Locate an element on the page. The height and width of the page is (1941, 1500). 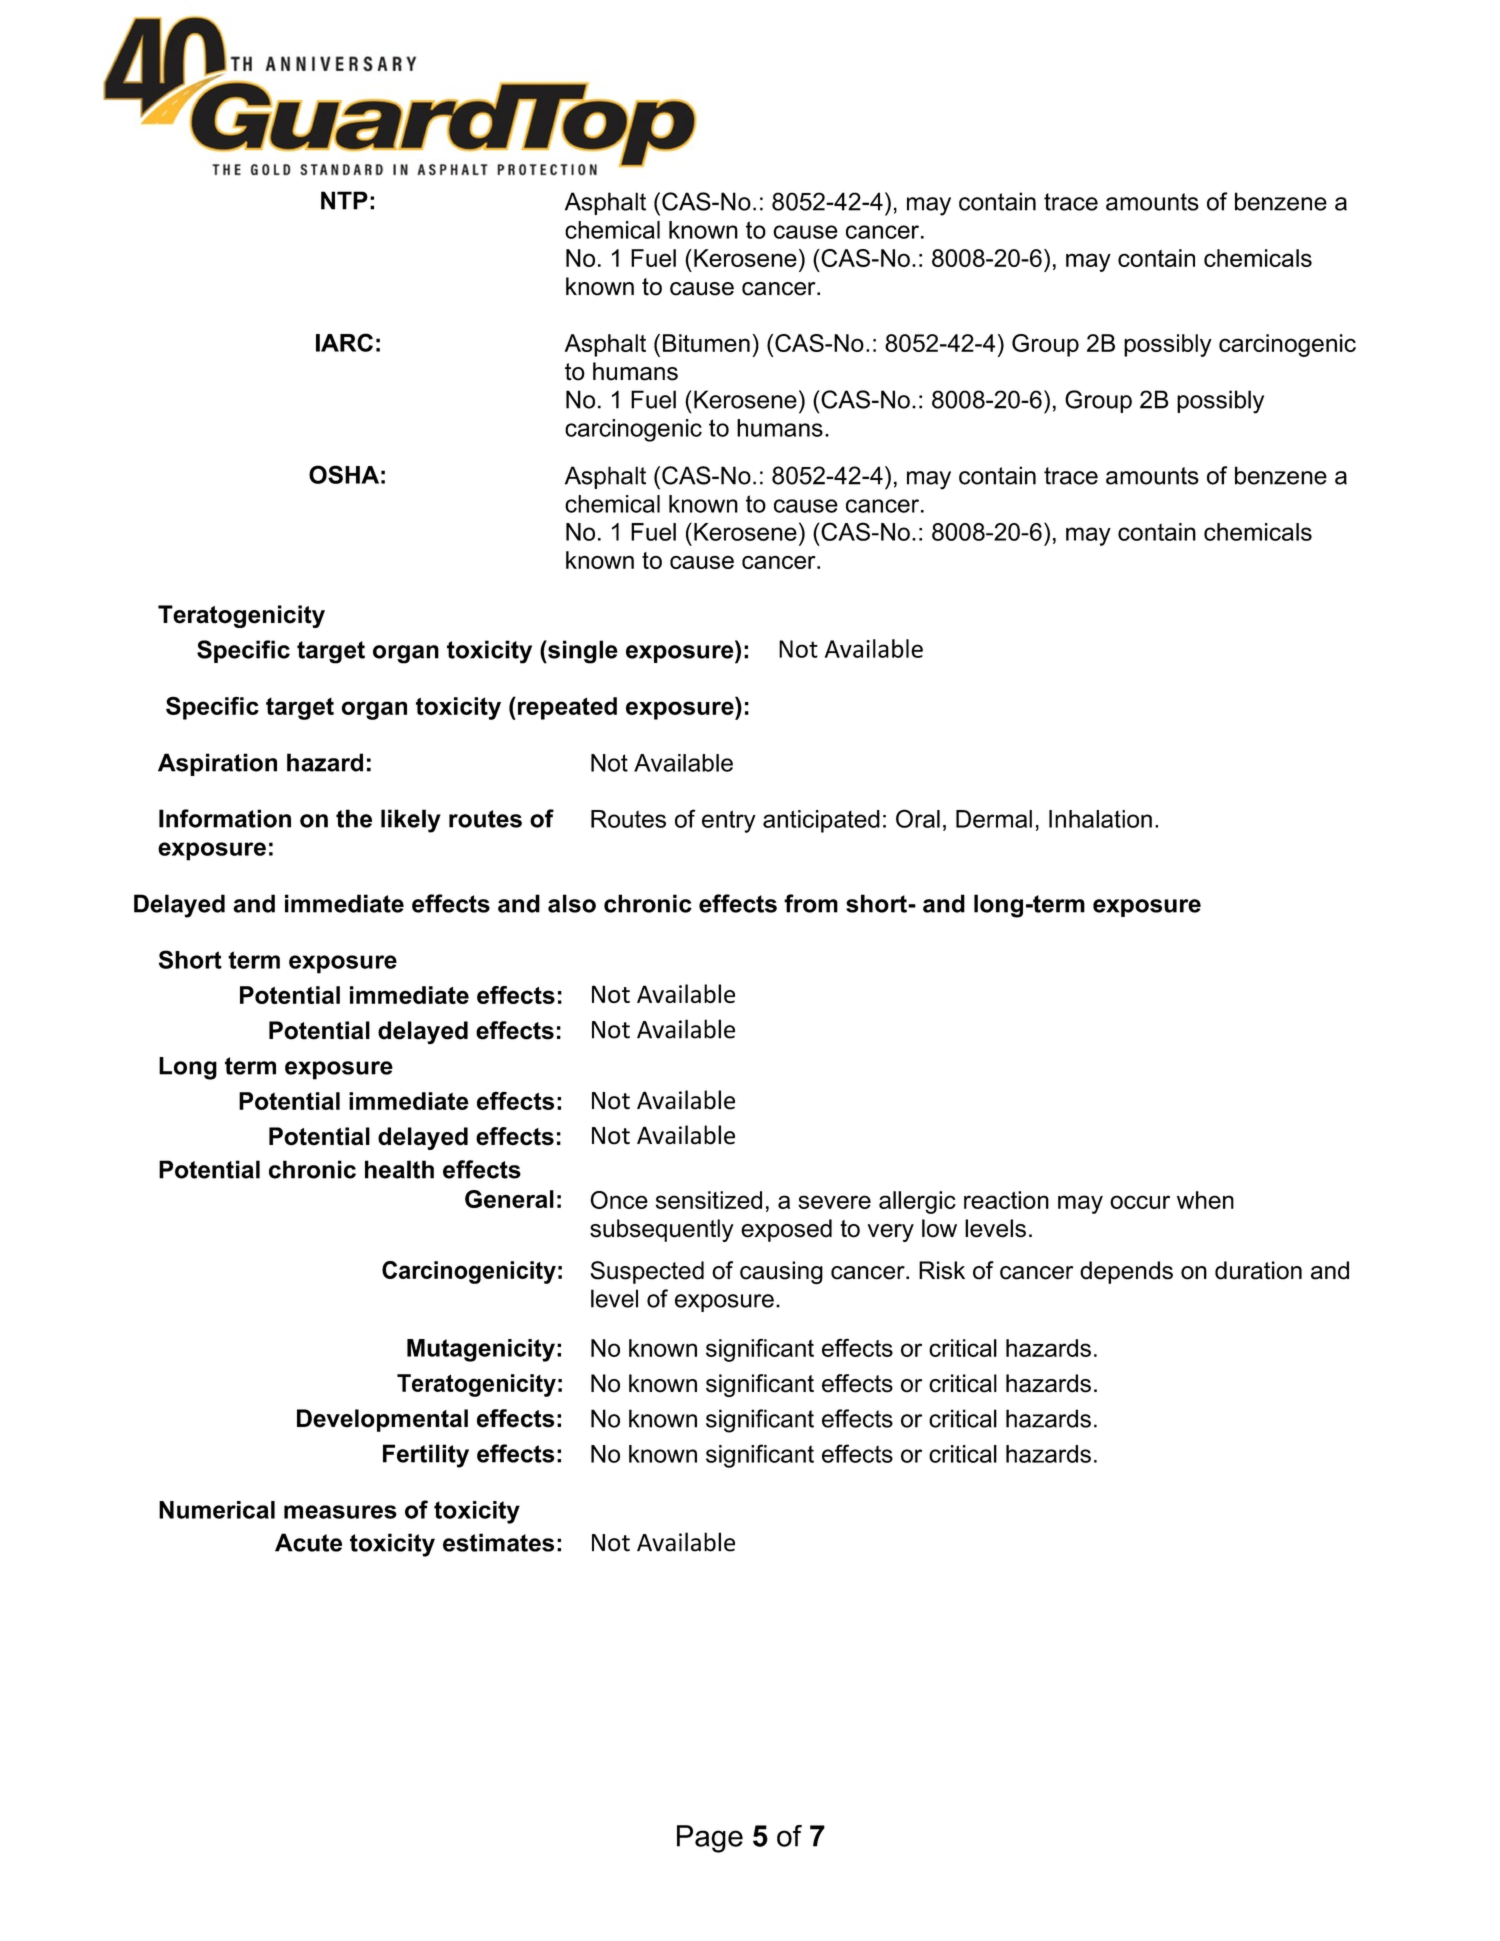
health is located at coordinates (399, 1169).
